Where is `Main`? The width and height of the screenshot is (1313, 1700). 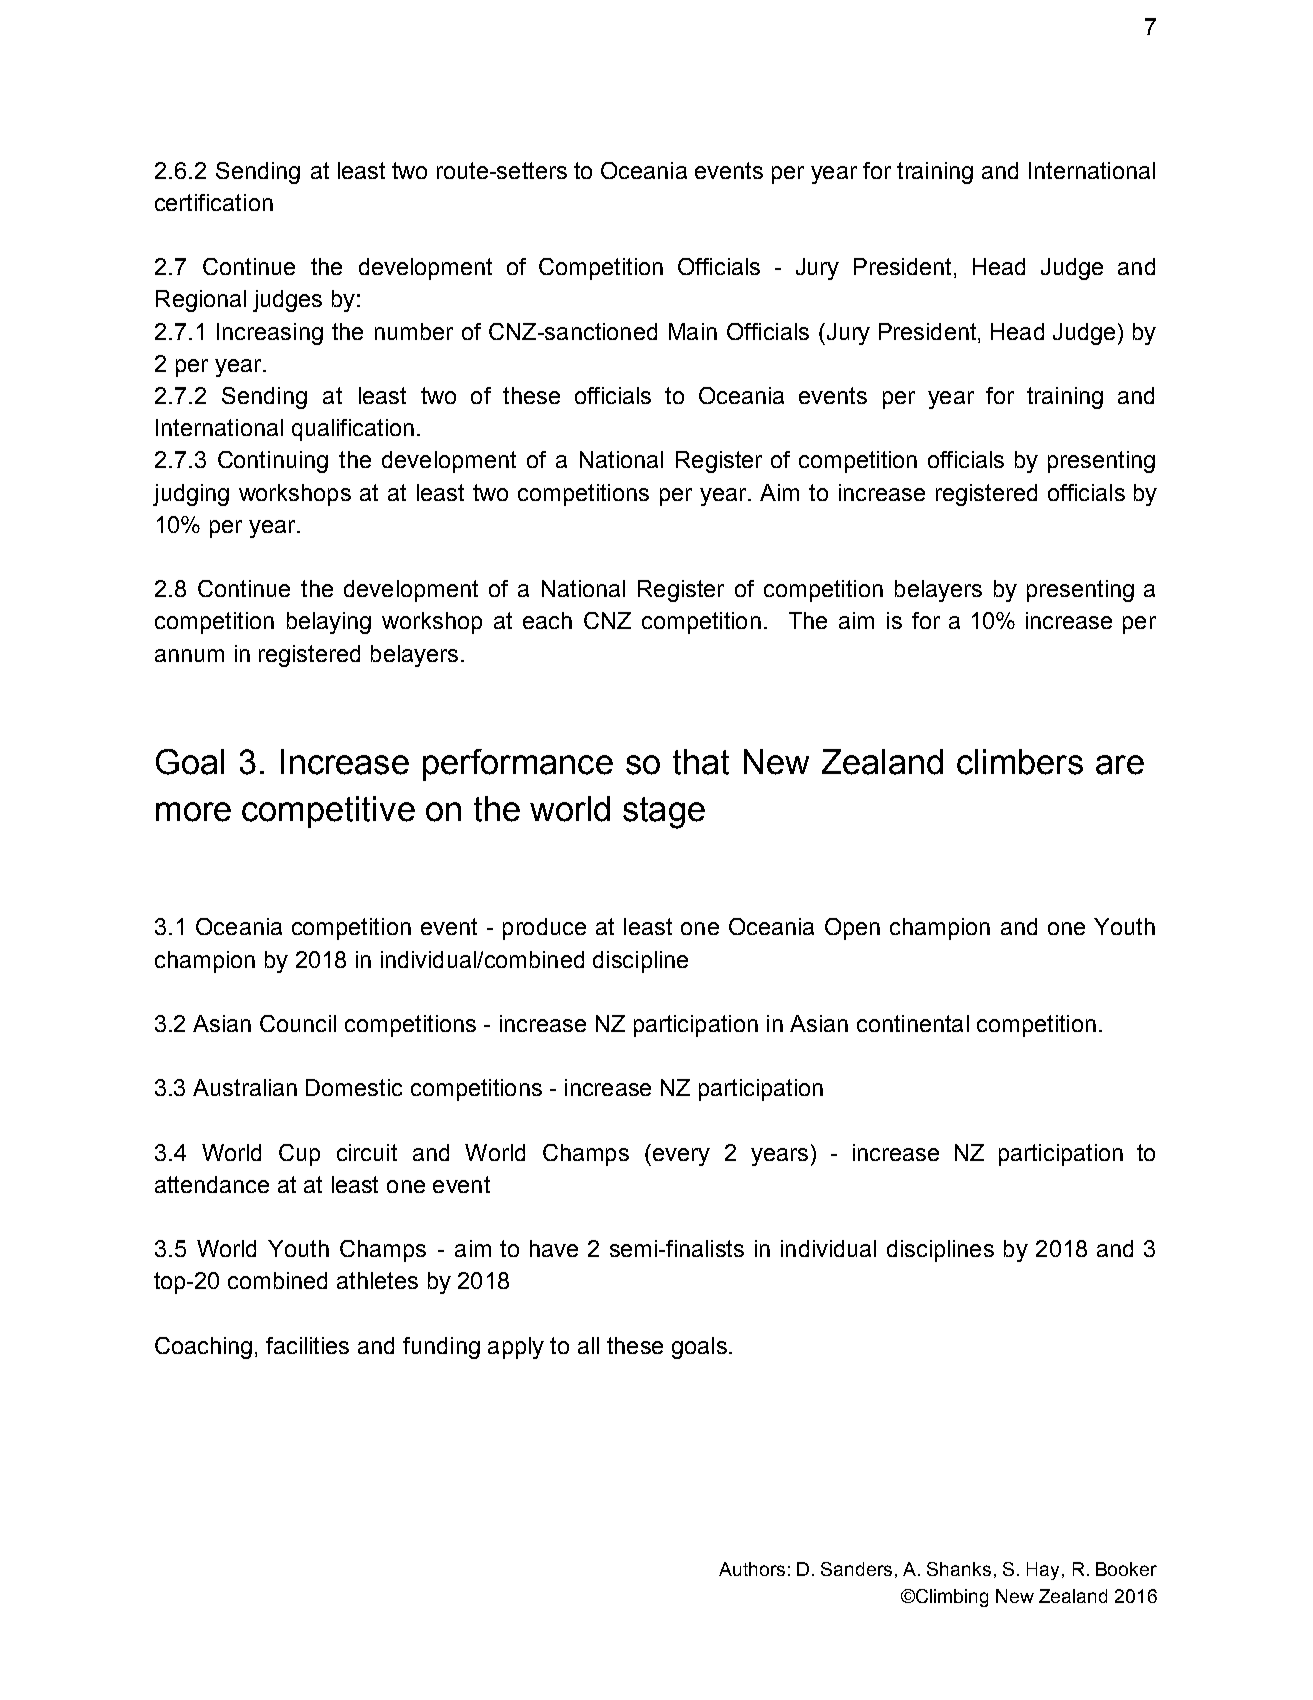 Main is located at coordinates (693, 331).
